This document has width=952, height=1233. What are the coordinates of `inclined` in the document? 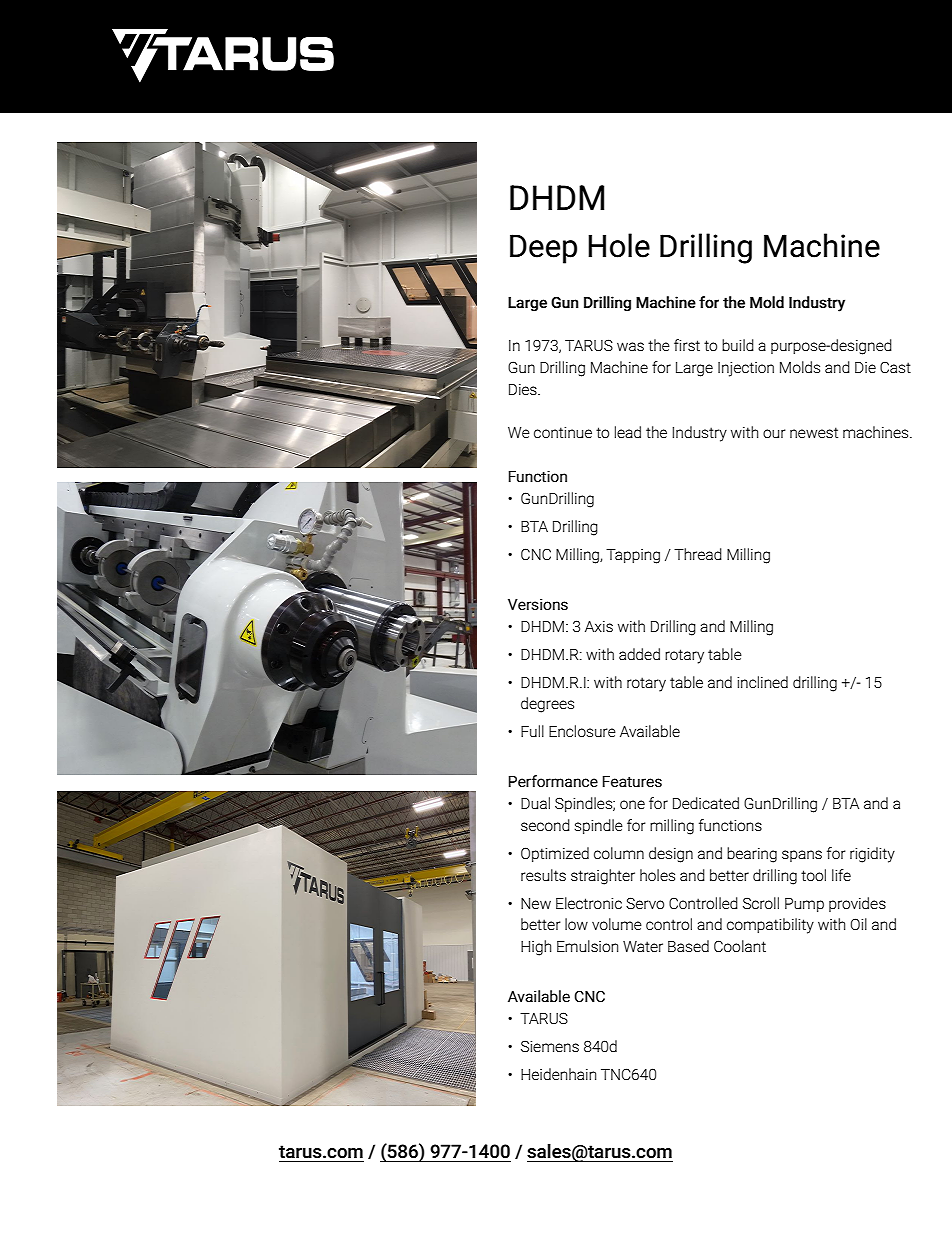 It's located at (762, 682).
